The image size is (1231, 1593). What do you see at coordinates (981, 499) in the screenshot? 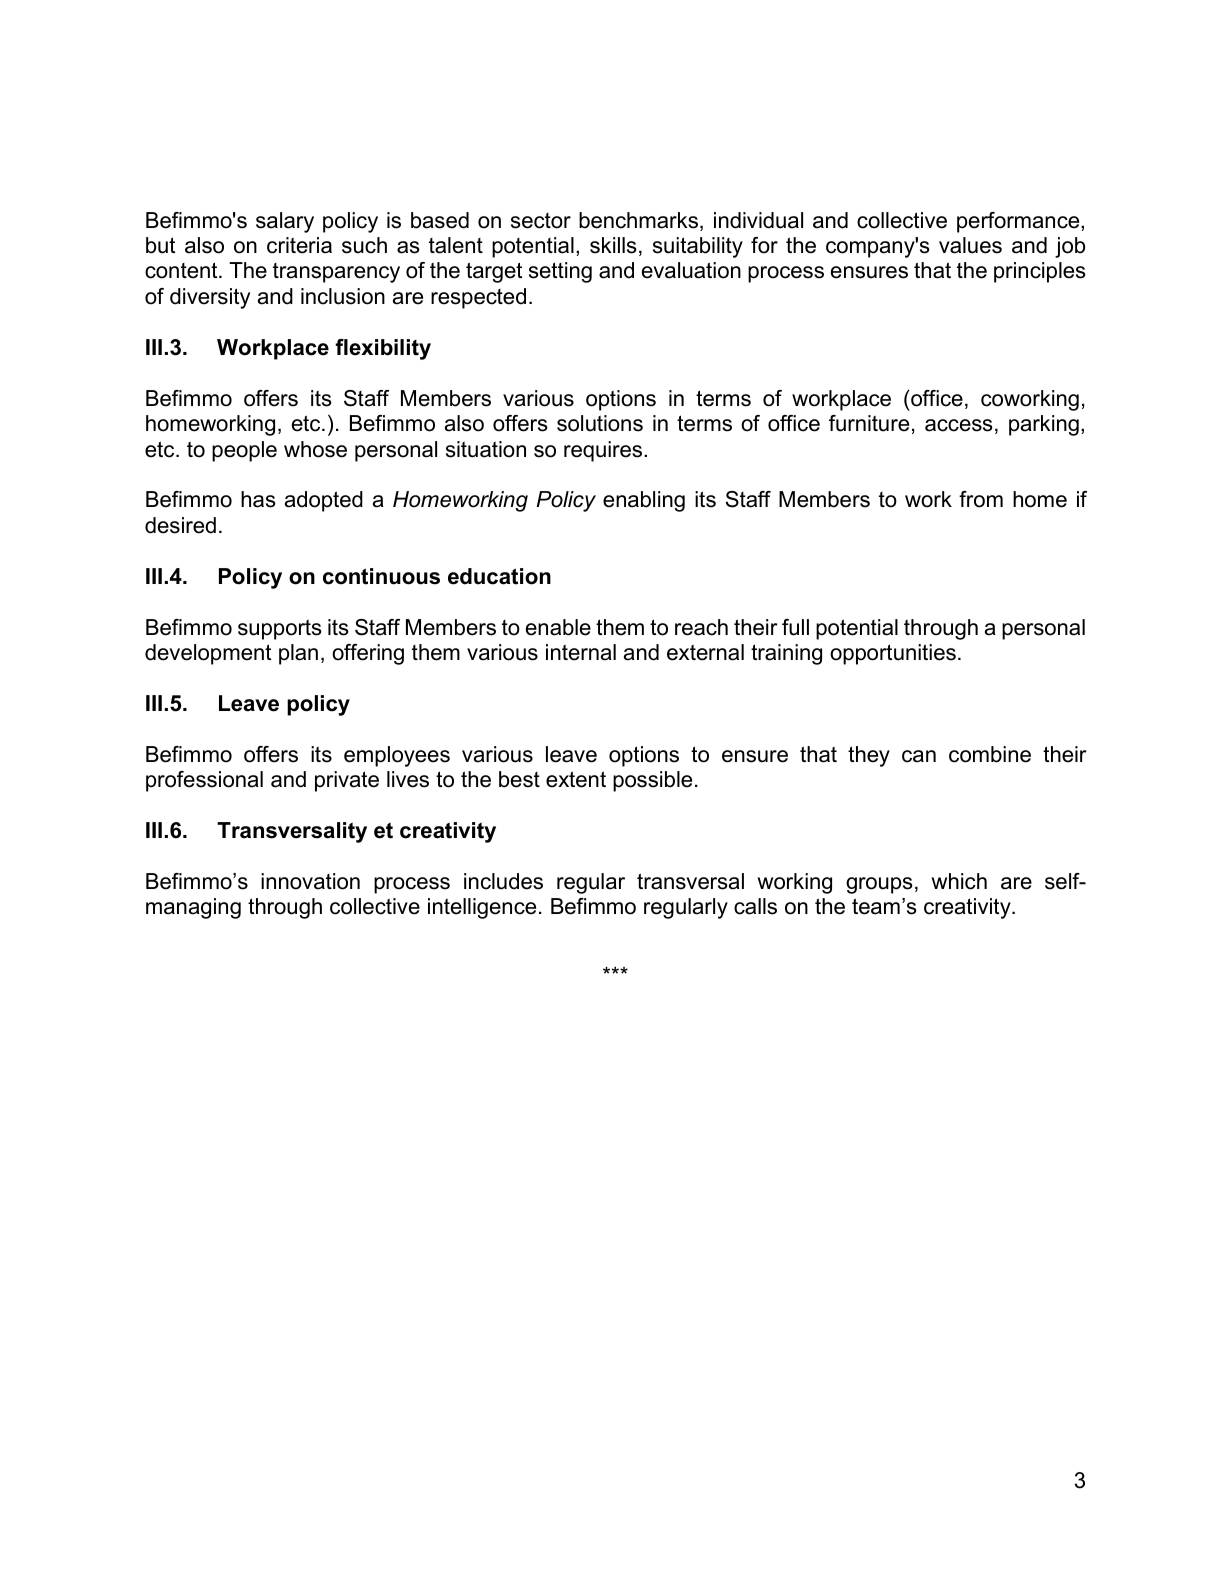
I see `from` at bounding box center [981, 499].
